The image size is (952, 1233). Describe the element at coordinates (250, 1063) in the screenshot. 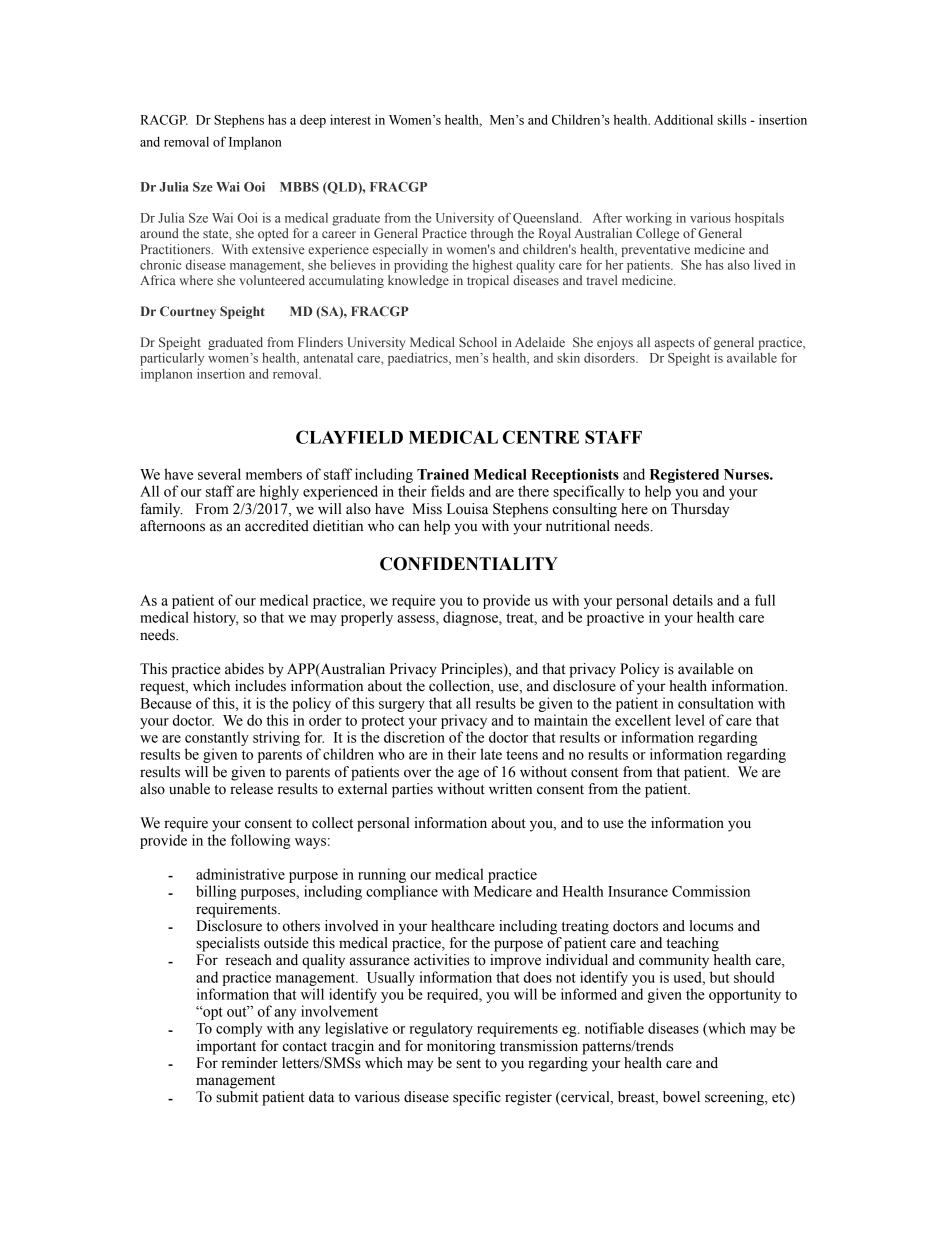

I see `reminder` at that location.
